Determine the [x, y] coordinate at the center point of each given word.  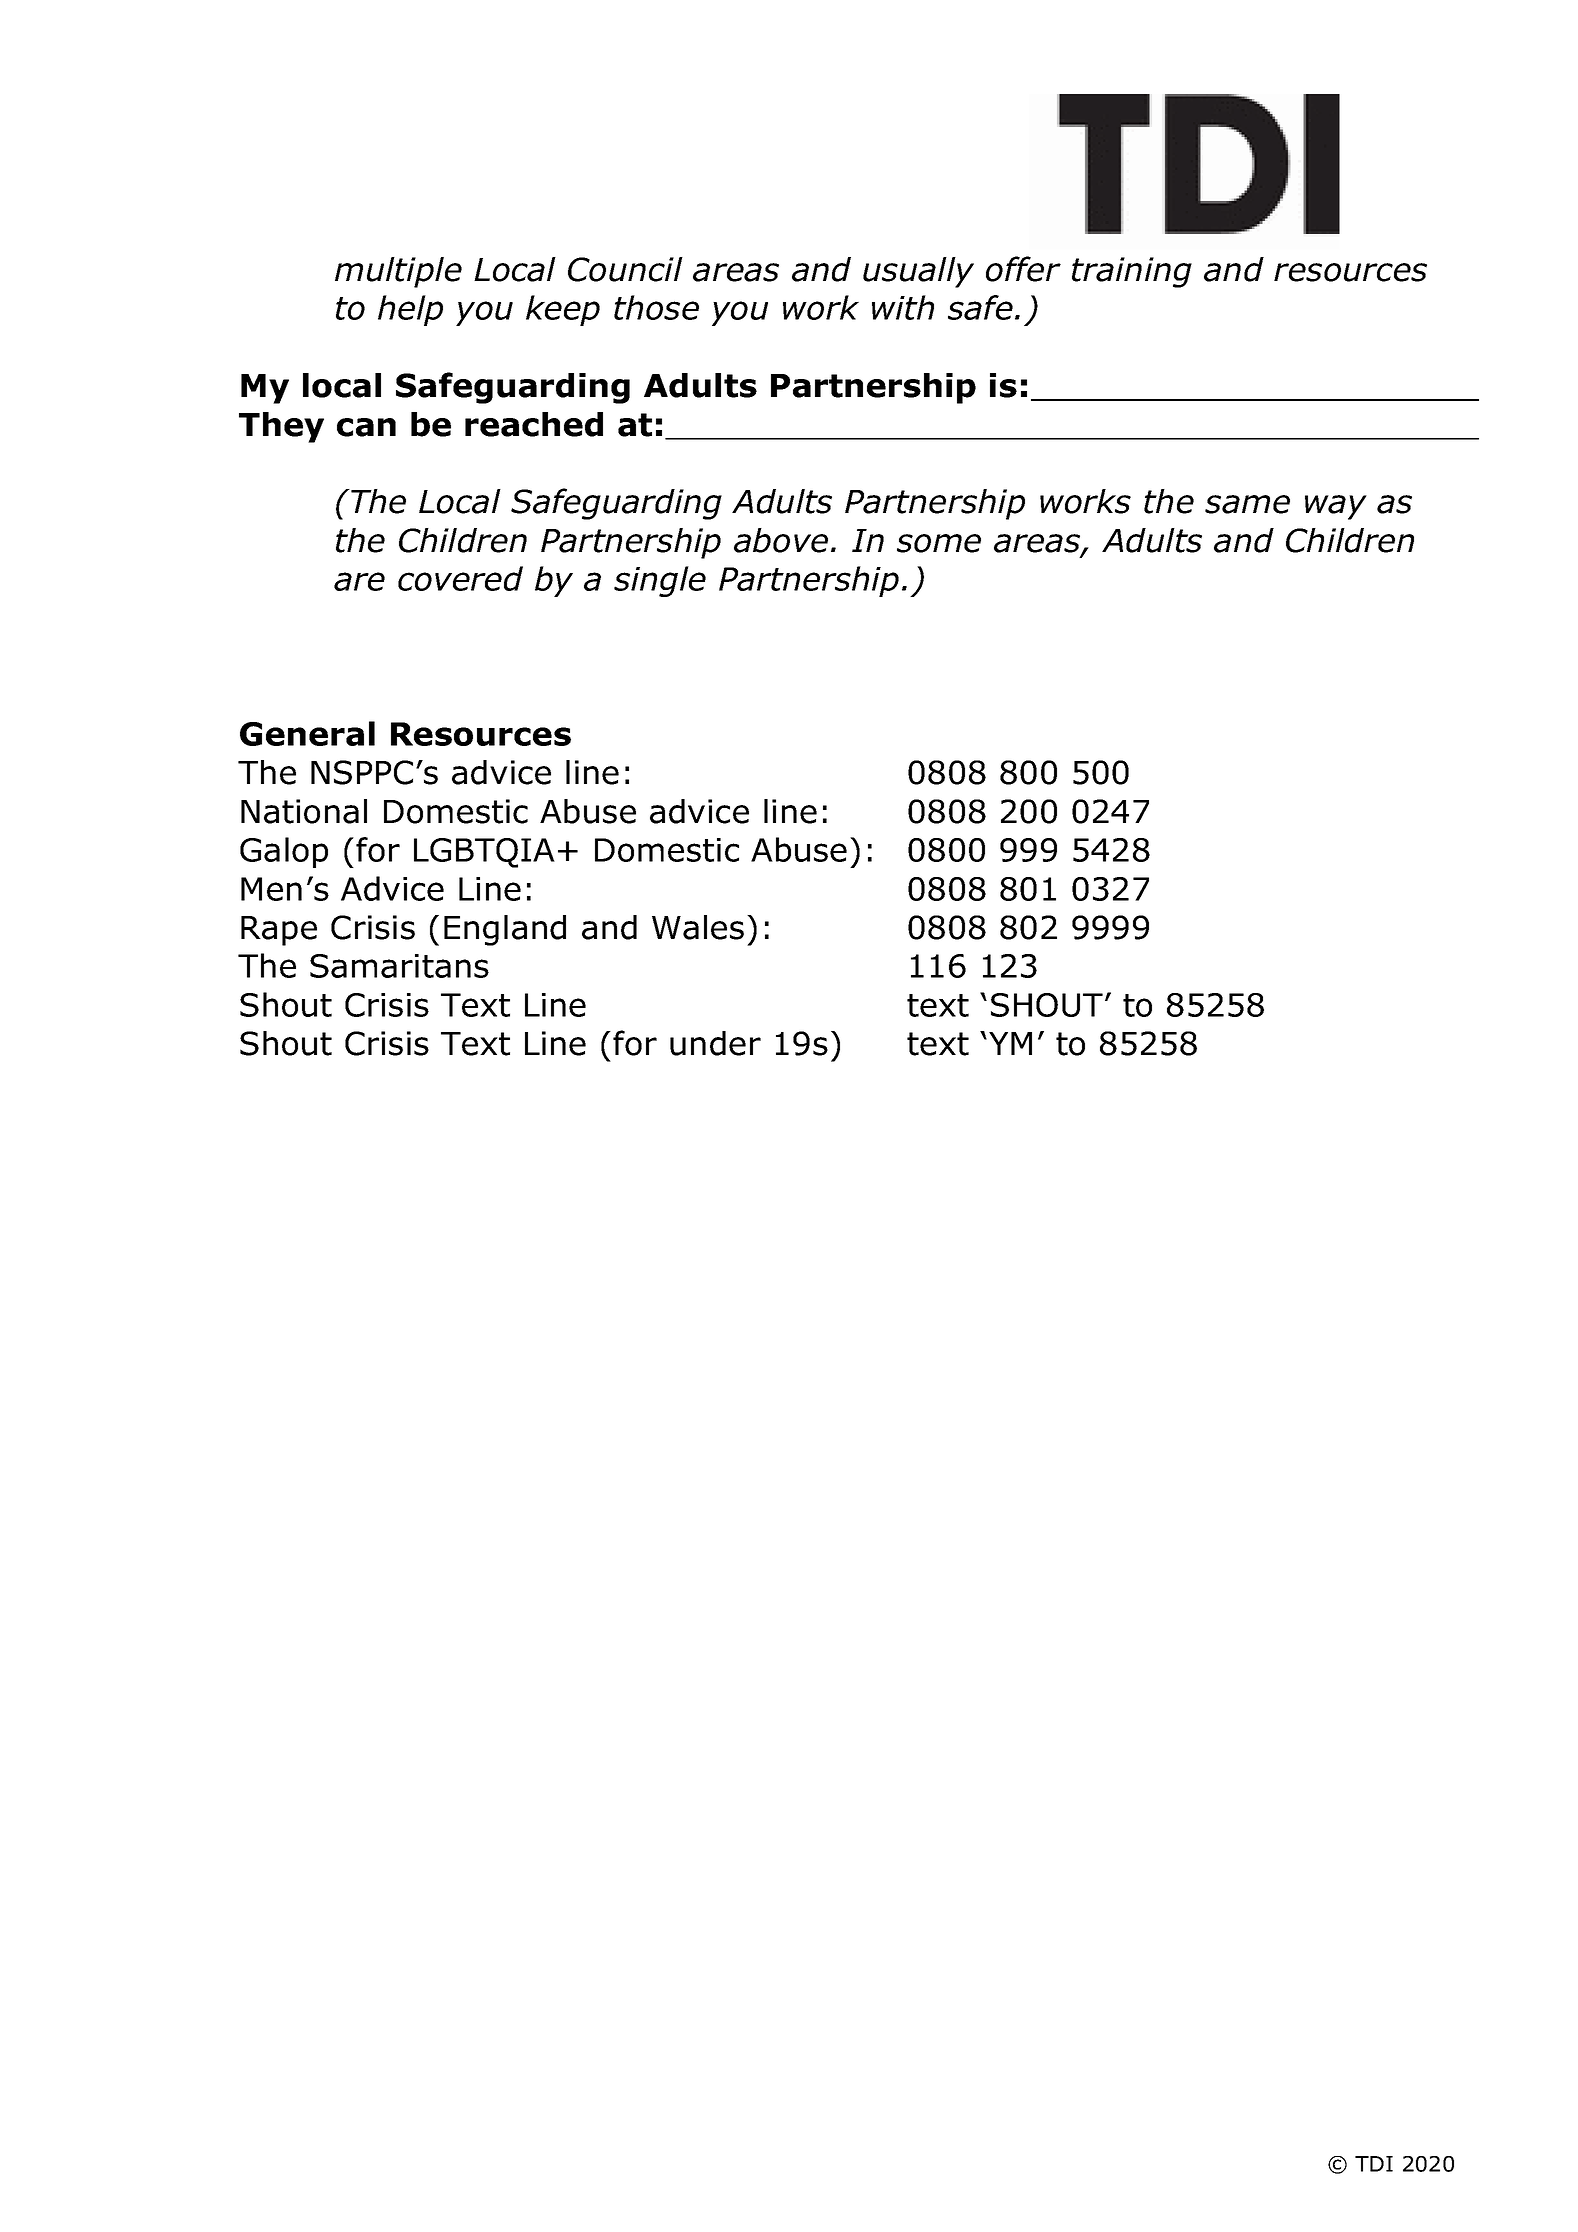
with [903, 307]
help [410, 310]
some [939, 543]
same [1247, 504]
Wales [698, 927]
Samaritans [399, 966]
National [304, 811]
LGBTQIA [484, 853]
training [1132, 272]
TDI [1374, 2164]
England [505, 930]
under [715, 1043]
